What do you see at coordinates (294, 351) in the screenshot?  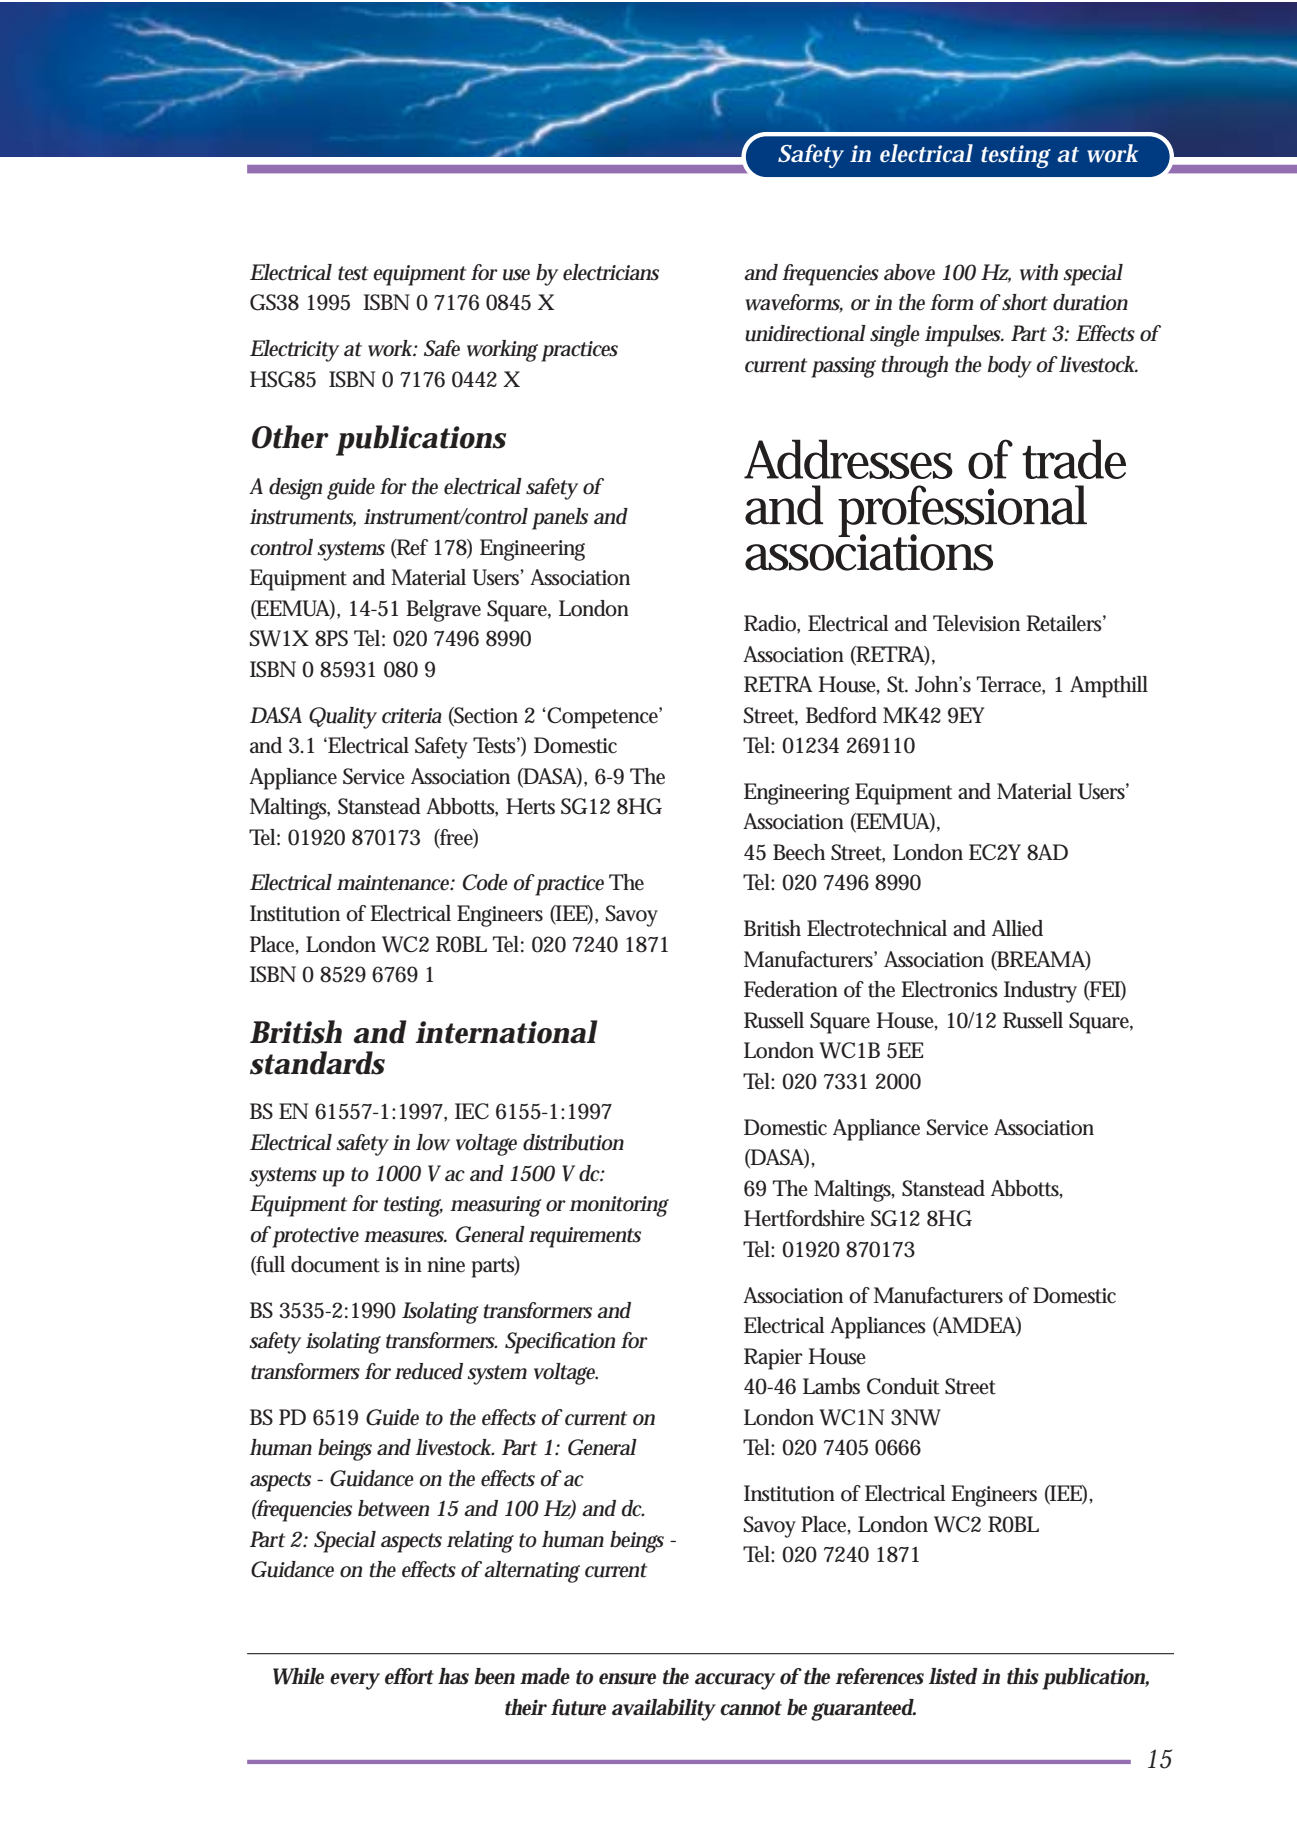 I see `Electricity` at bounding box center [294, 351].
